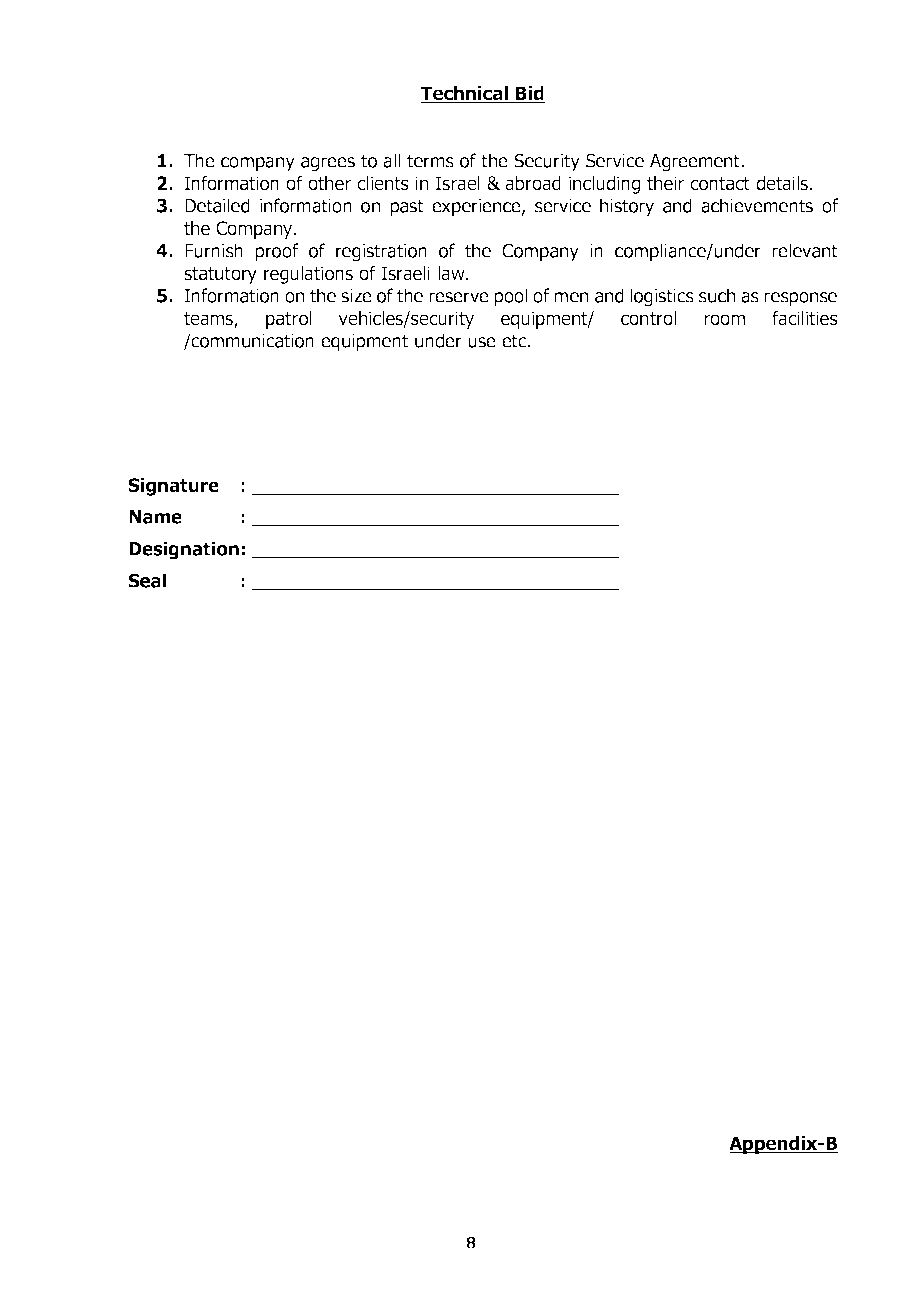 The height and width of the document is (1308, 924). What do you see at coordinates (407, 208) in the document?
I see `past` at bounding box center [407, 208].
